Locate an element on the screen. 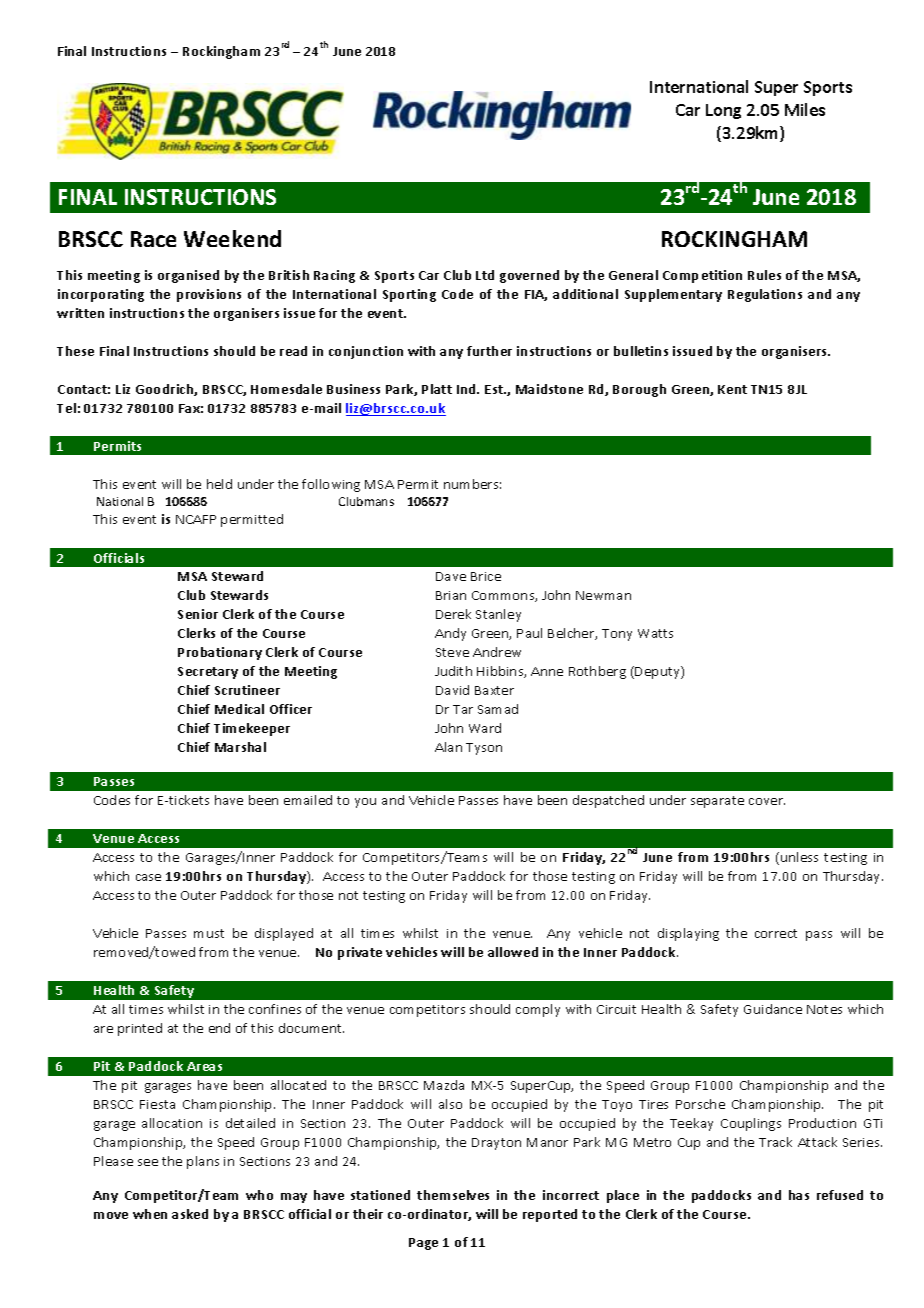 The width and height of the screenshot is (924, 1308). Ltd is located at coordinates (485, 275).
